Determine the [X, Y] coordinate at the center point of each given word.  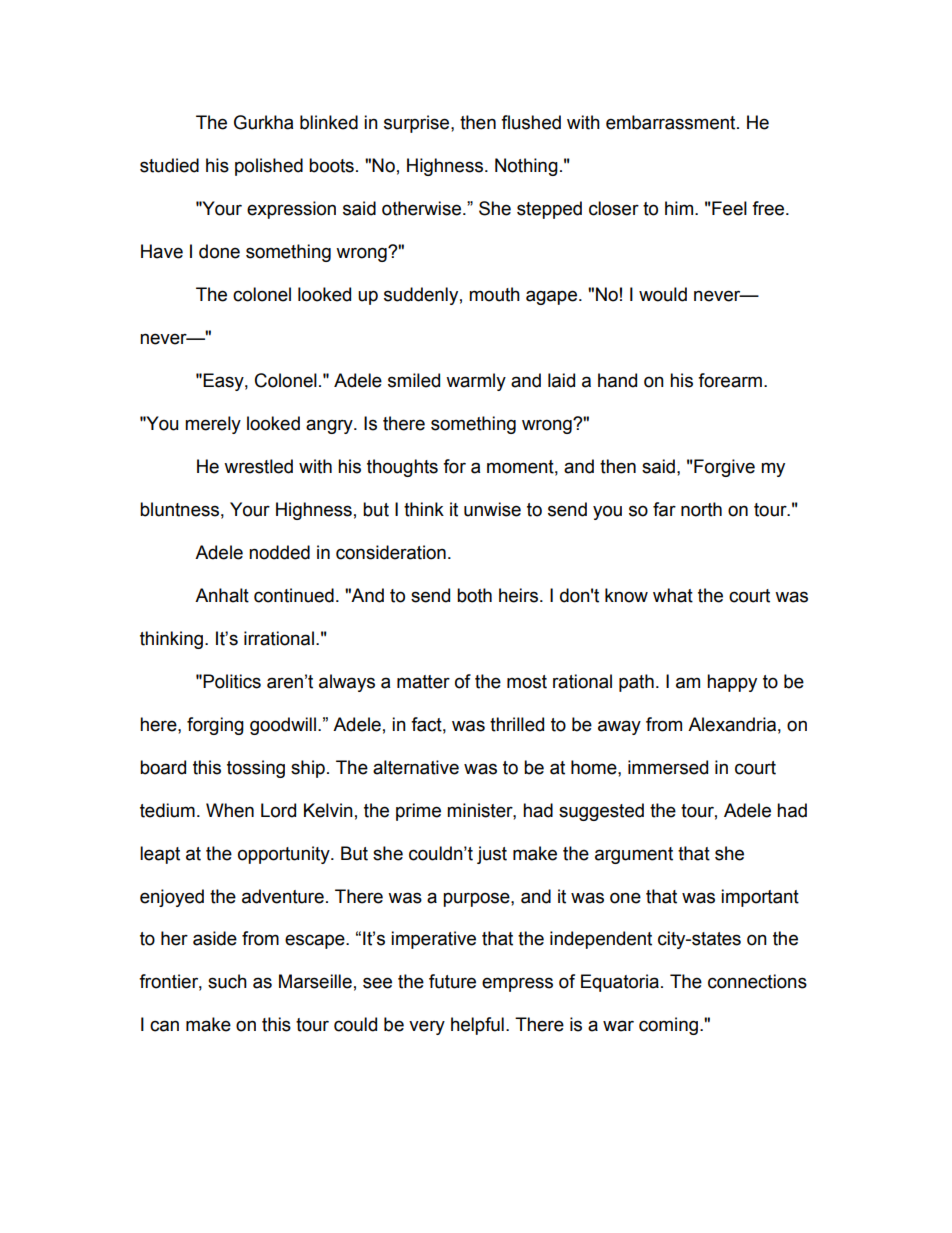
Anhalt [222, 595]
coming [668, 1026]
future [452, 981]
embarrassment [672, 122]
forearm [730, 380]
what [673, 595]
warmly [476, 382]
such [227, 981]
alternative [416, 767]
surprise [418, 124]
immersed [668, 767]
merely [213, 425]
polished [269, 167]
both [474, 595]
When [230, 810]
